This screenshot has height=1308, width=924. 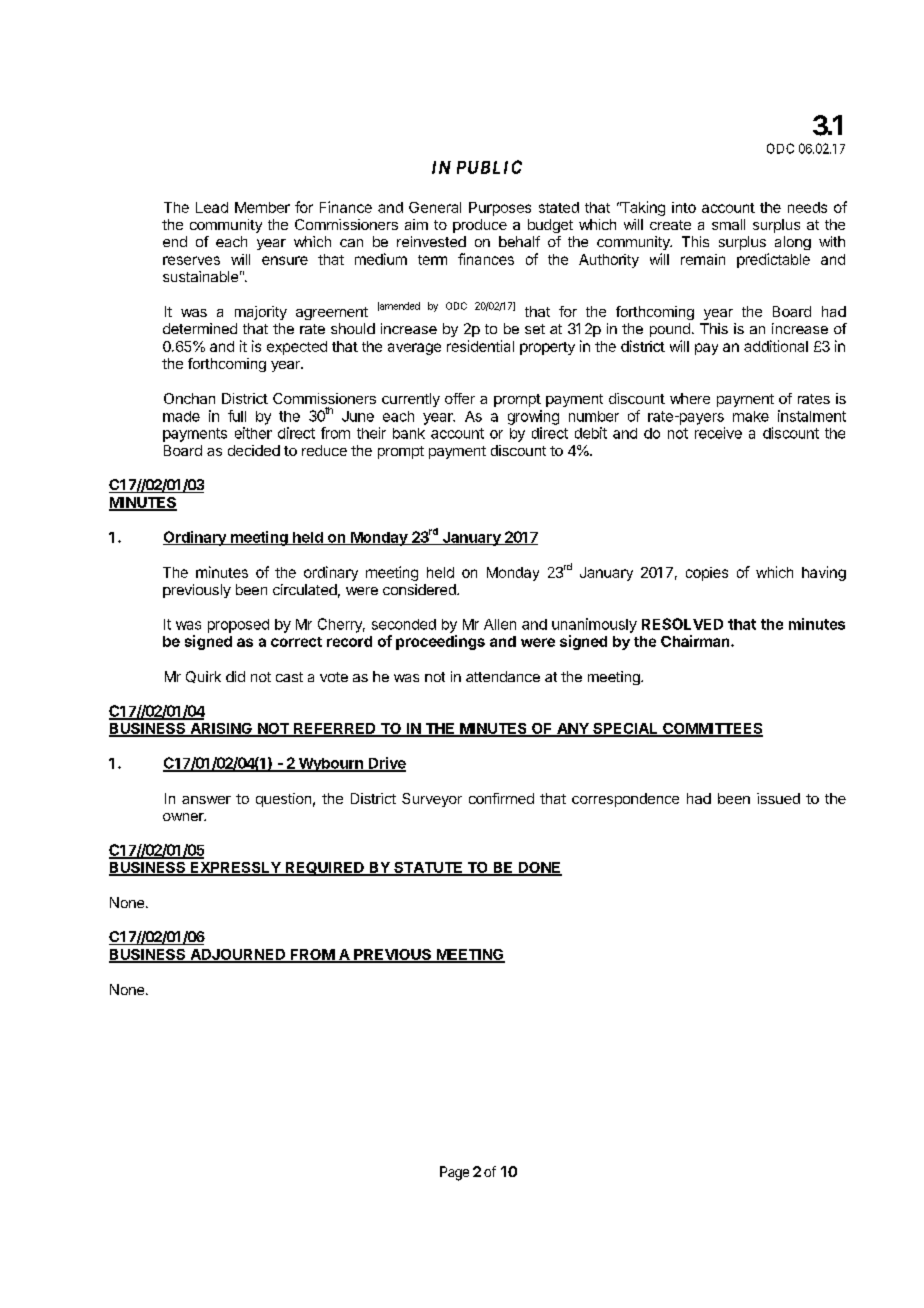 I want to click on attendance, so click(x=503, y=676).
